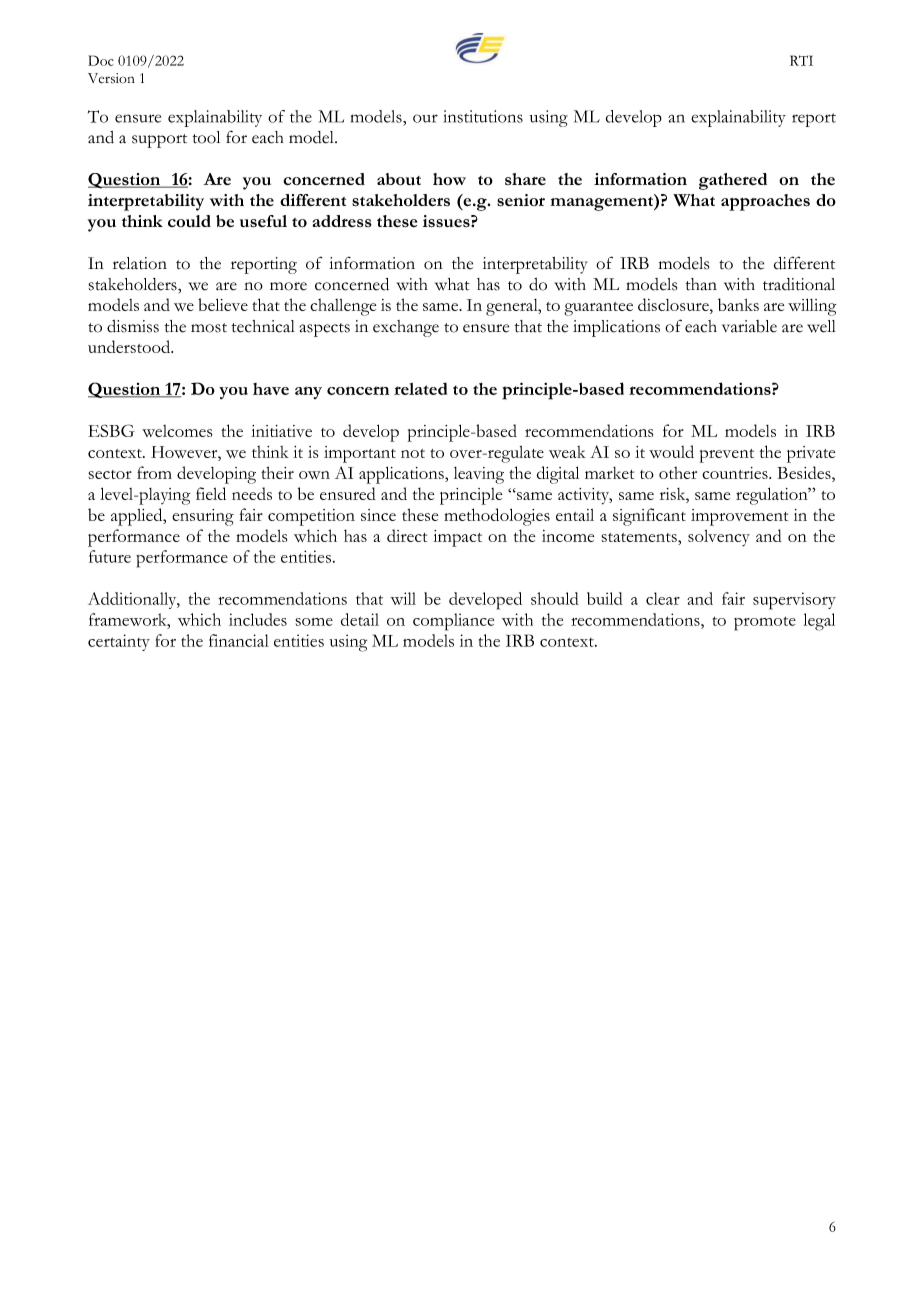  Describe the element at coordinates (111, 78) in the page. I see `Version` at that location.
